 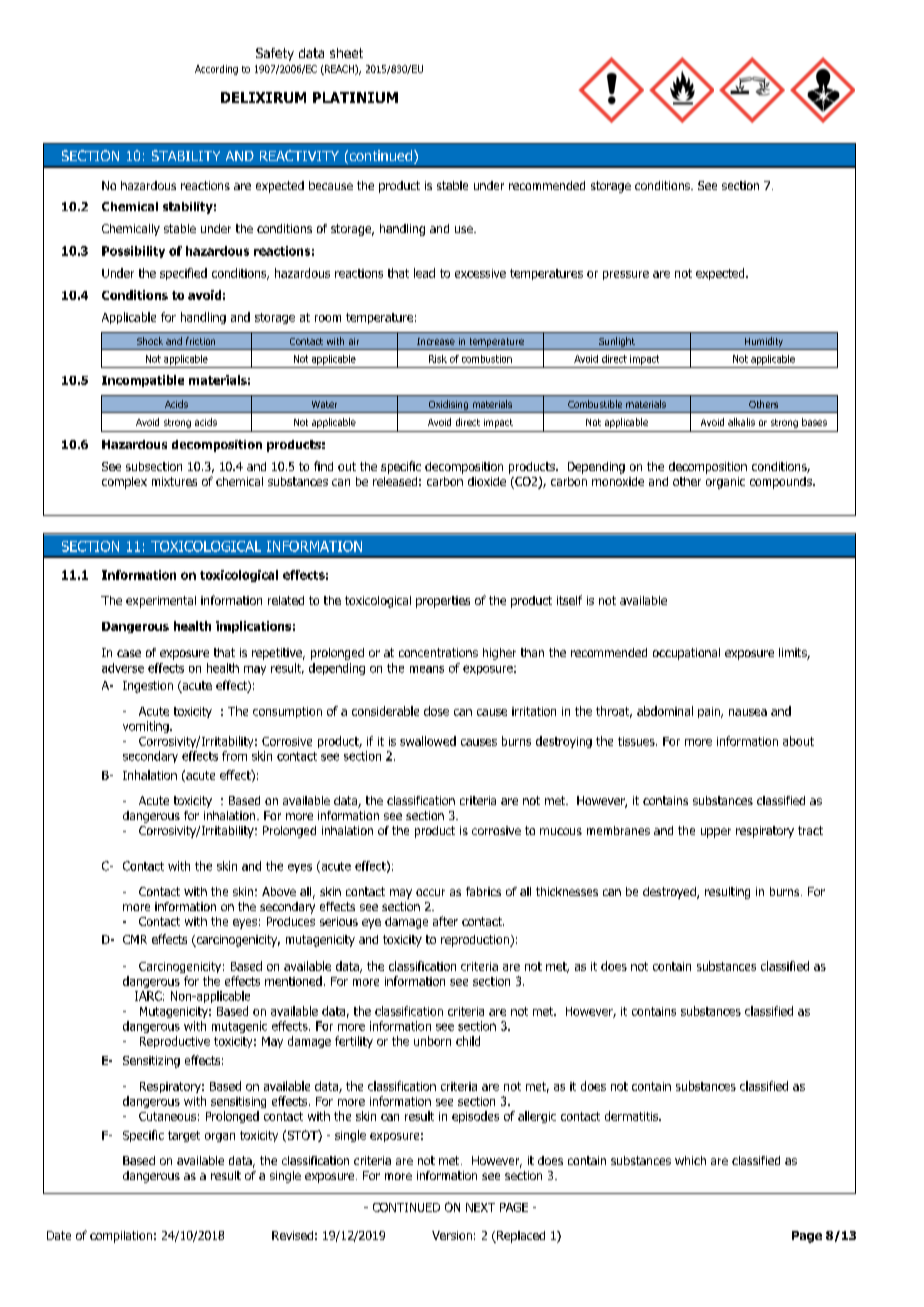 I want to click on sheet, so click(x=346, y=53).
